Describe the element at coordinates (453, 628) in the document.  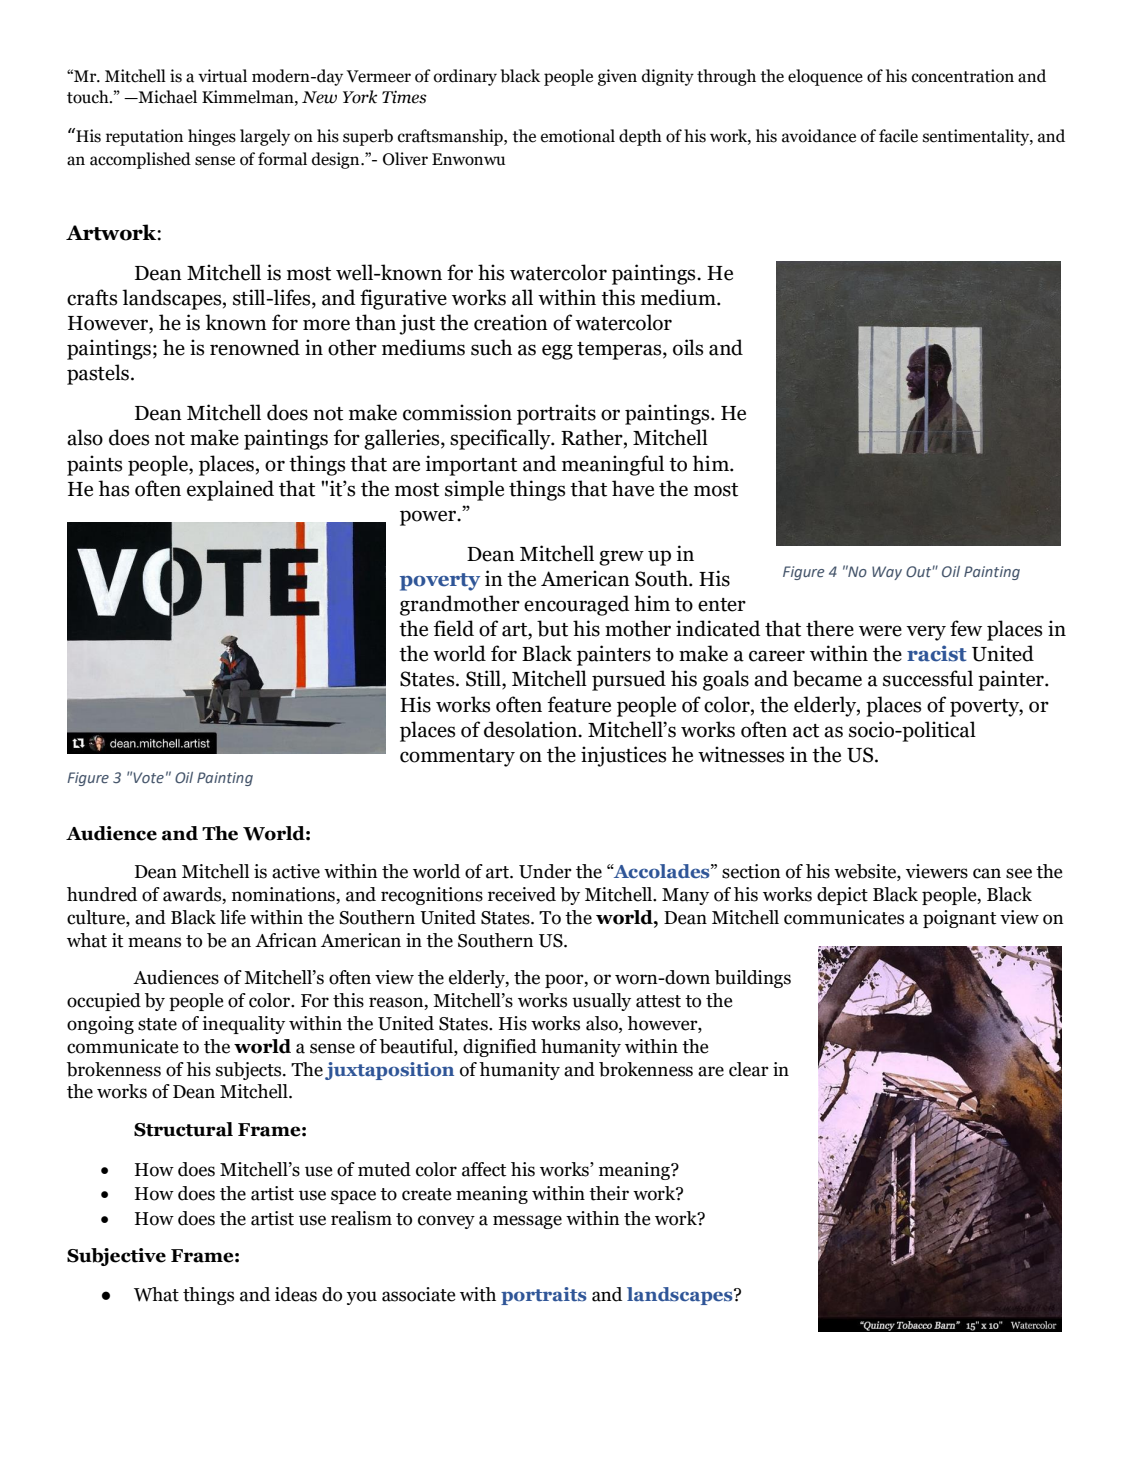
I see `field` at that location.
